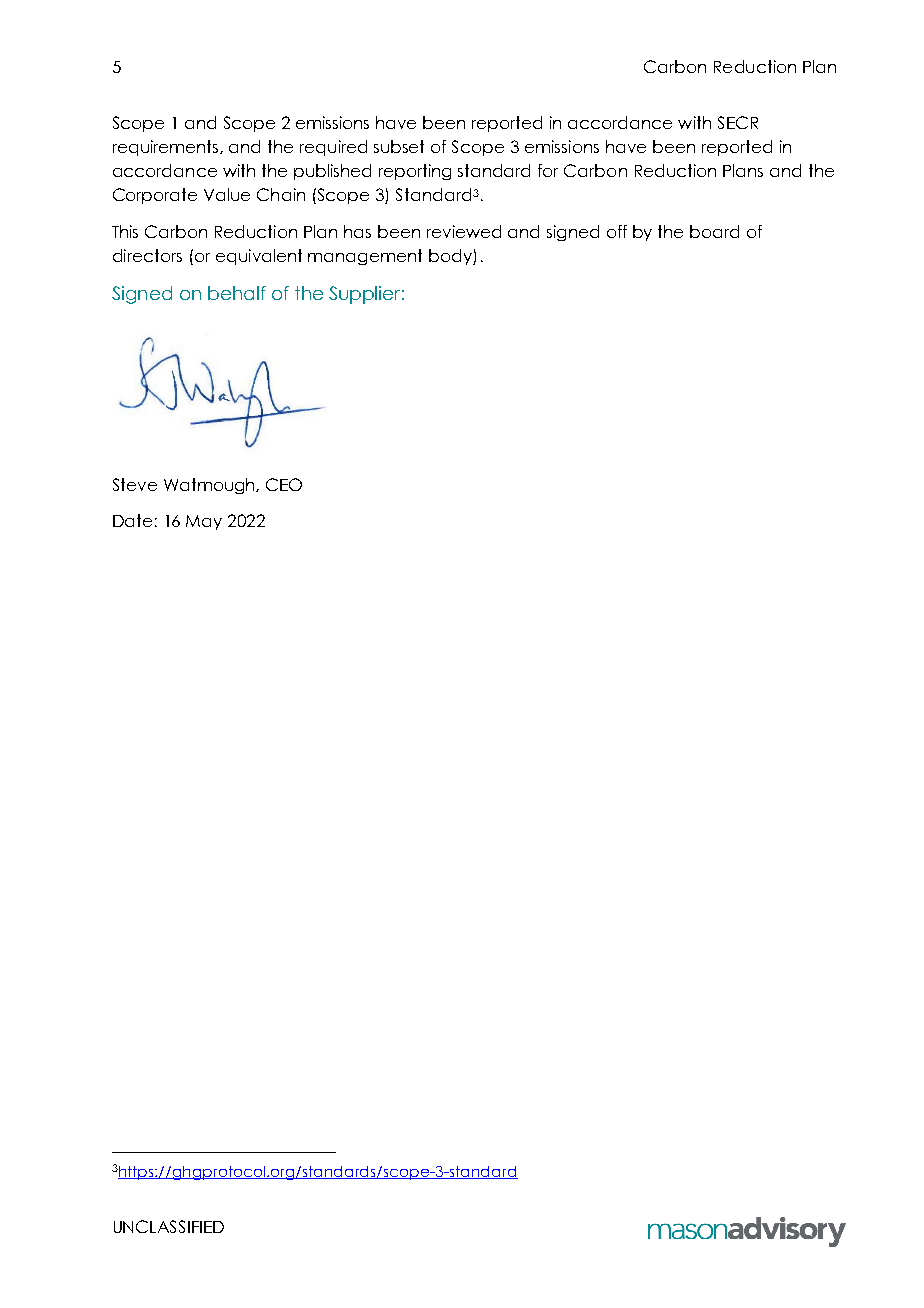 The width and height of the screenshot is (924, 1308). Describe the element at coordinates (227, 194) in the screenshot. I see `Value` at that location.
